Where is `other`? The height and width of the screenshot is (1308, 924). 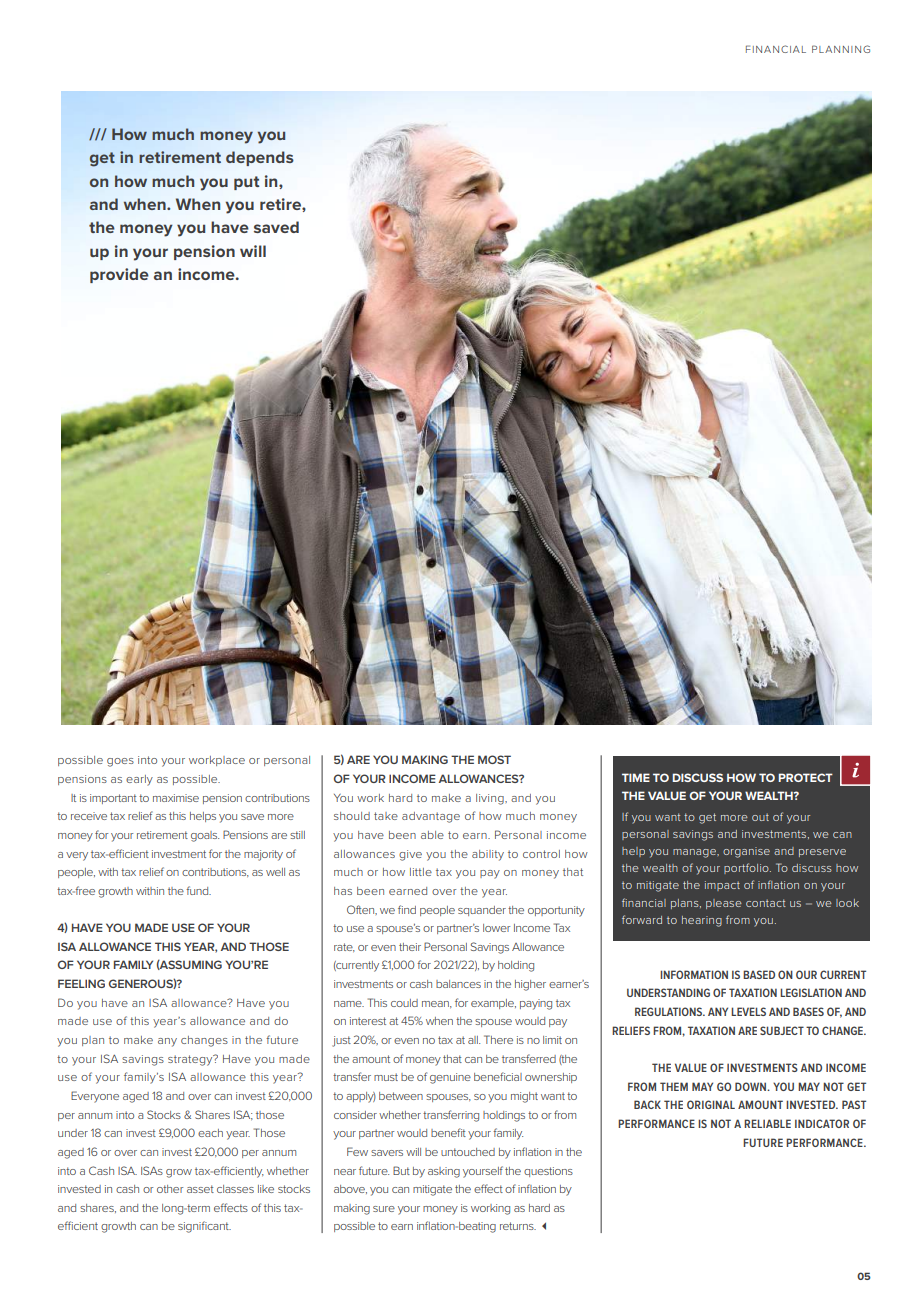
other is located at coordinates (170, 1189).
